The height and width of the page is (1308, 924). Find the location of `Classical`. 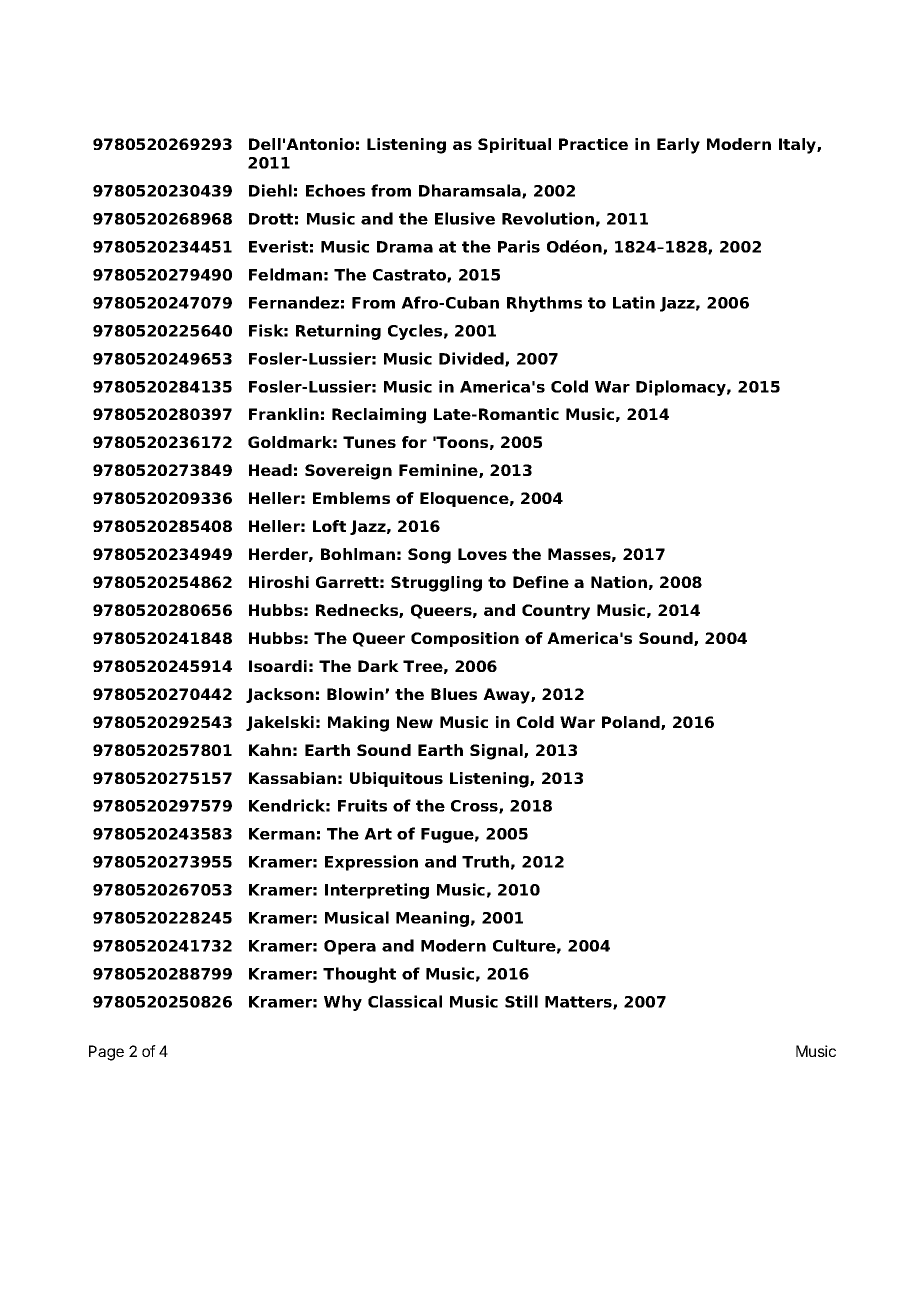

Classical is located at coordinates (405, 1001).
